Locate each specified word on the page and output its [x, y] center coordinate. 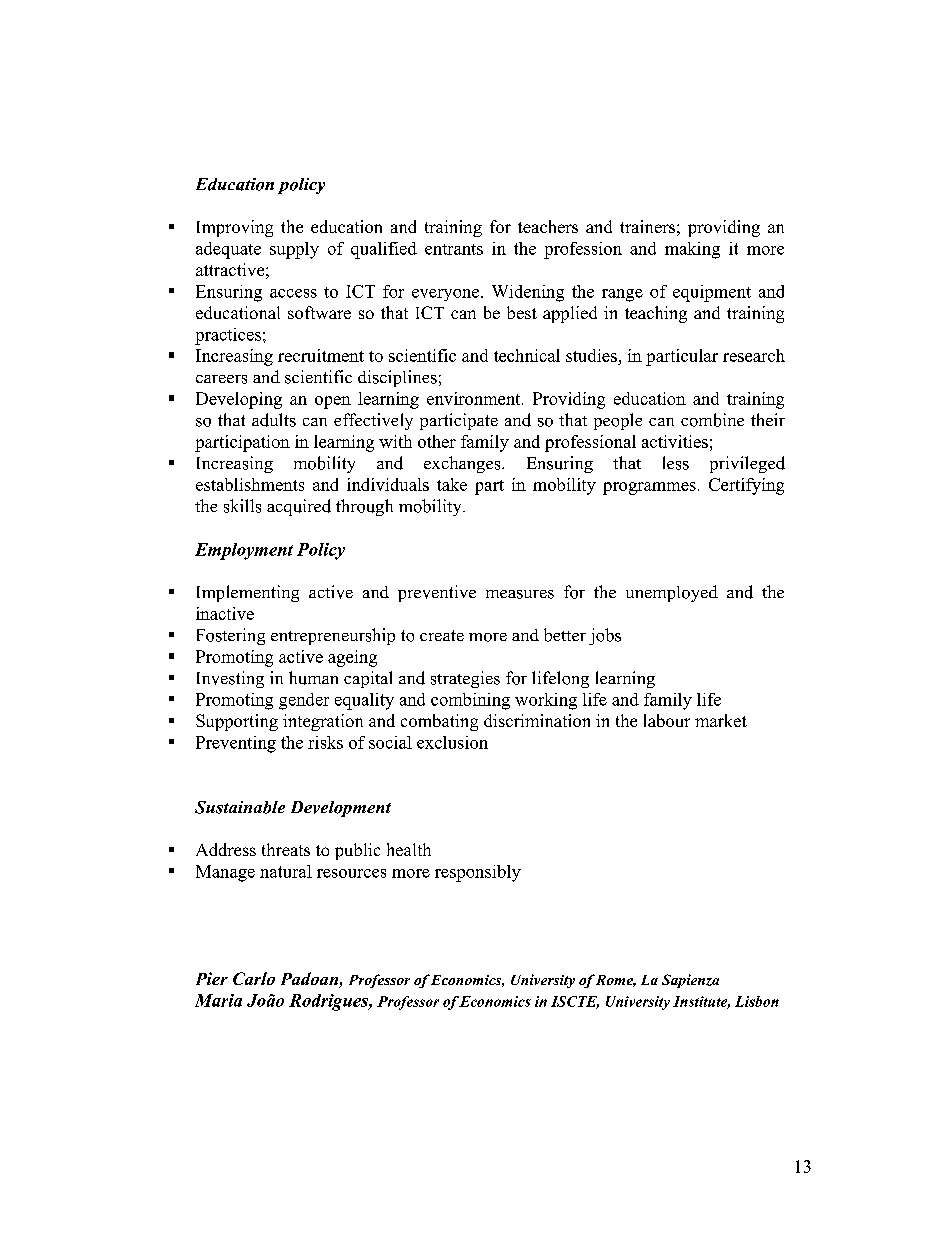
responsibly [478, 873]
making [692, 250]
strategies [465, 679]
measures [520, 594]
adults [274, 420]
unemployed [672, 593]
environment [475, 398]
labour [667, 720]
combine [712, 420]
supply [294, 250]
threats [286, 849]
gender [304, 701]
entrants [454, 249]
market [721, 720]
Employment [244, 551]
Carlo [254, 978]
